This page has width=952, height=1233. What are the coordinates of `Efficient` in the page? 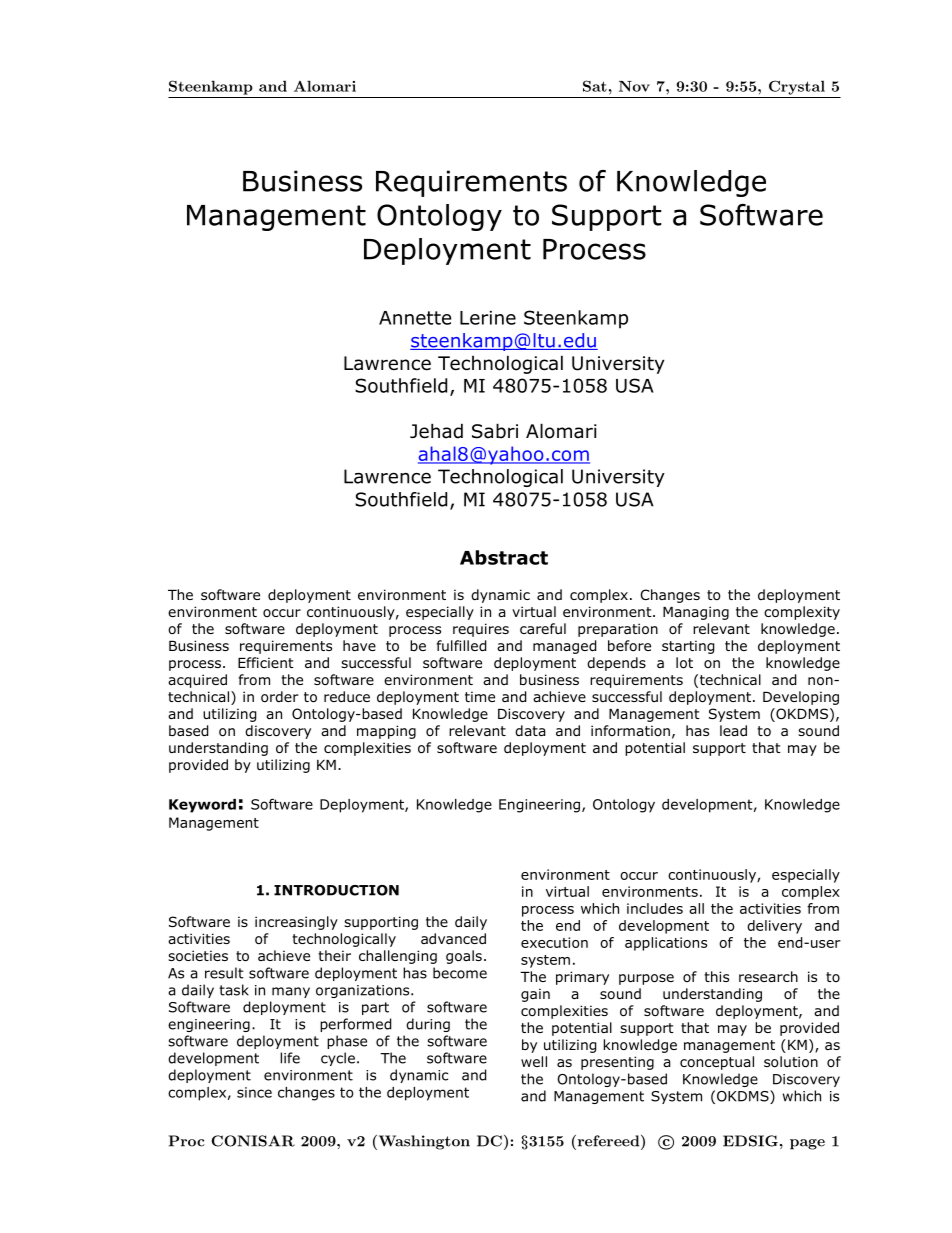 It's located at (266, 662).
